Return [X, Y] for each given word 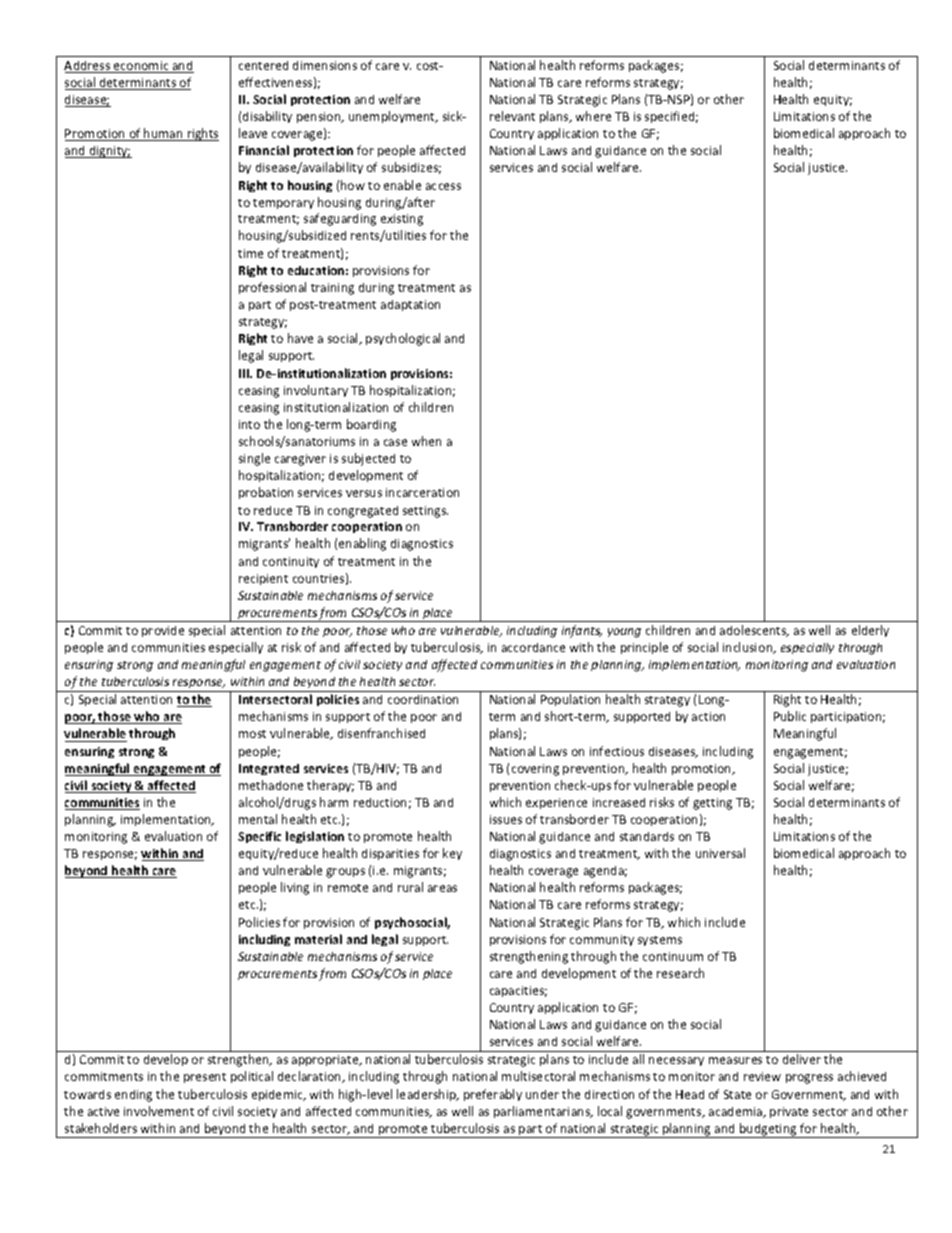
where [593, 116]
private [789, 1112]
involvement [159, 1111]
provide [163, 631]
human [163, 134]
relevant [512, 116]
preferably [493, 1095]
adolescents [754, 631]
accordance [533, 647]
